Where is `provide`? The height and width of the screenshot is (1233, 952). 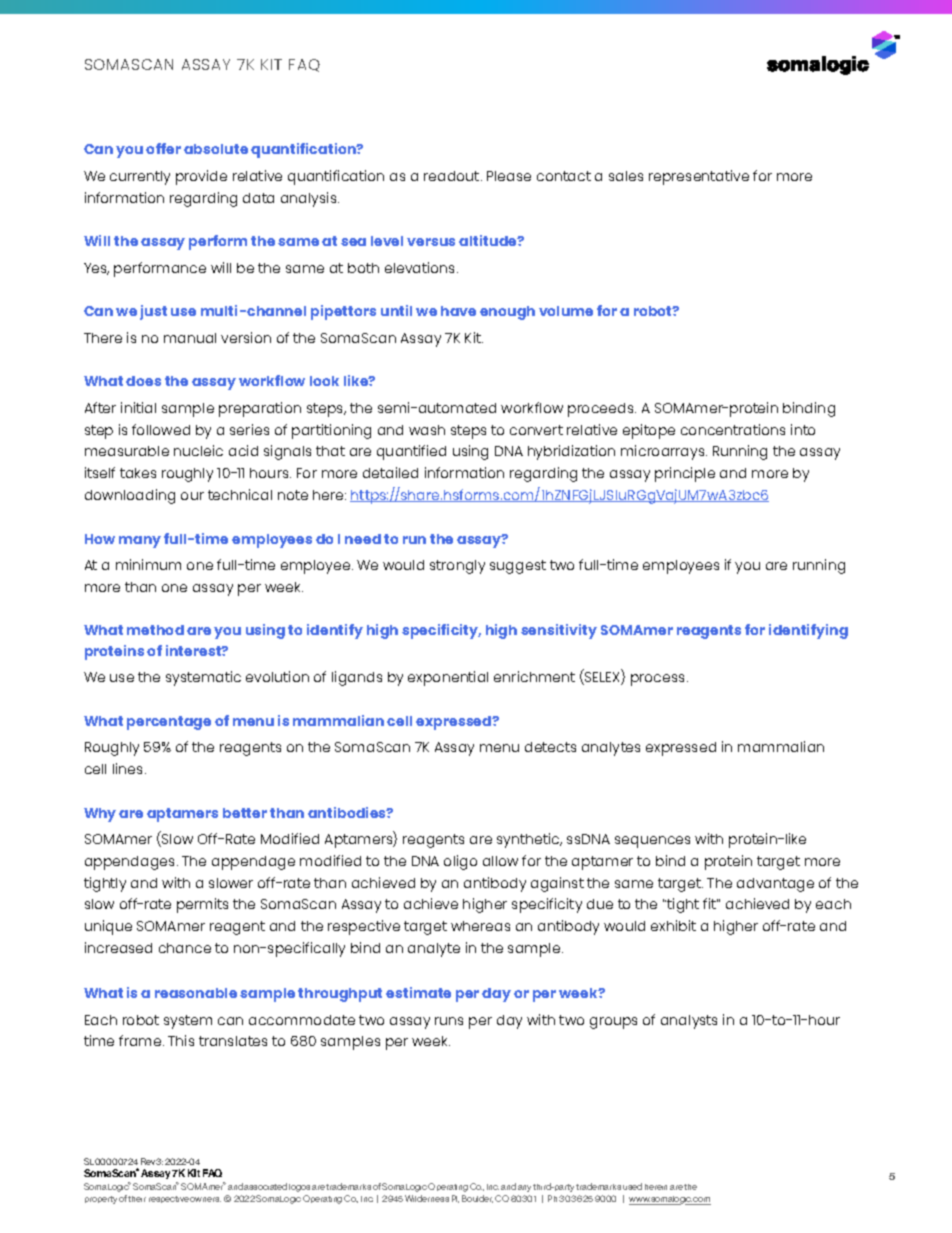 provide is located at coordinates (201, 177).
